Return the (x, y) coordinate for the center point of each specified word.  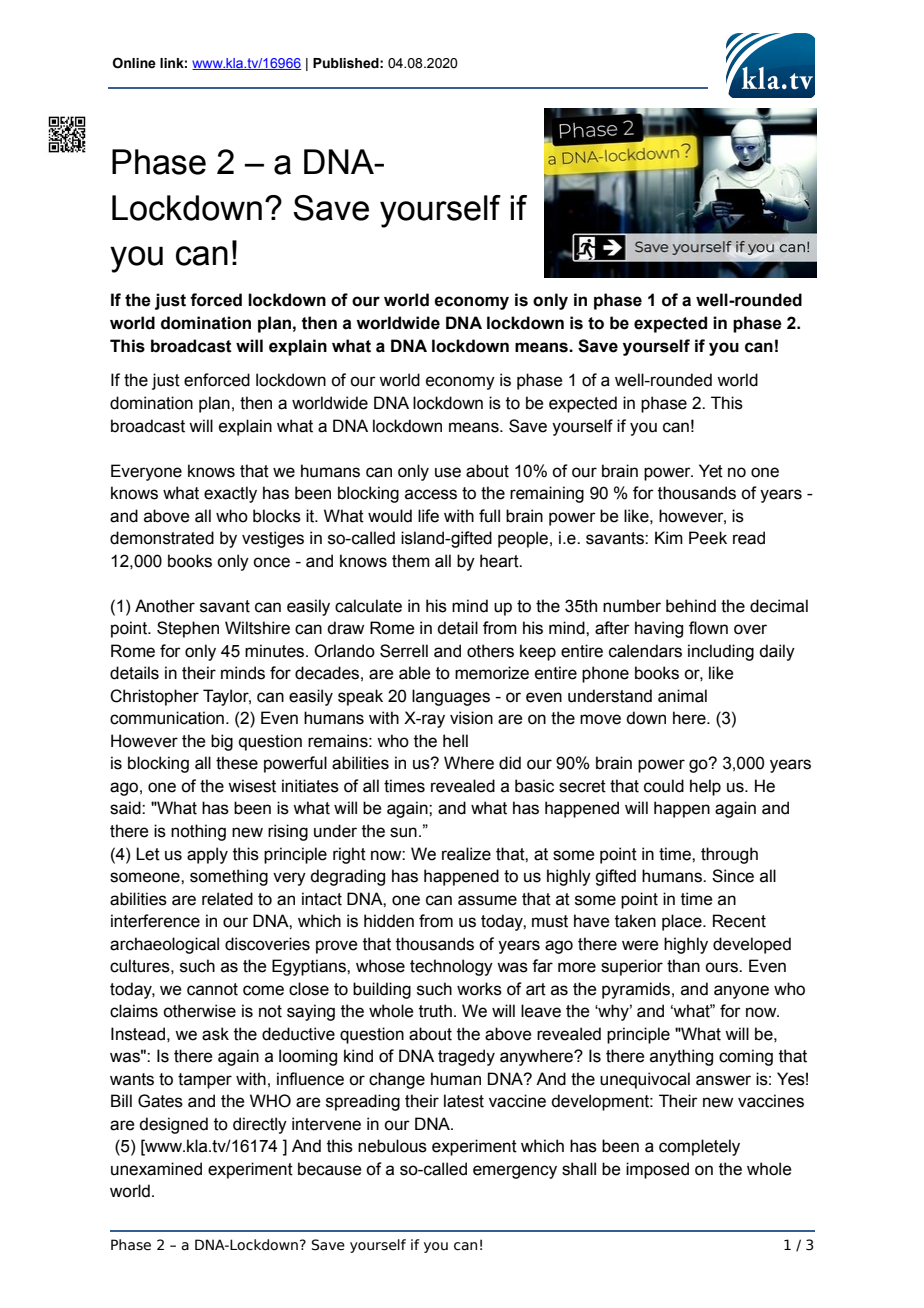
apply (207, 855)
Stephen (188, 629)
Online (134, 63)
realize (466, 854)
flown (708, 628)
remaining (547, 494)
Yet (711, 471)
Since (733, 876)
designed (173, 1125)
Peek (708, 538)
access (431, 494)
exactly (230, 494)
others (490, 651)
